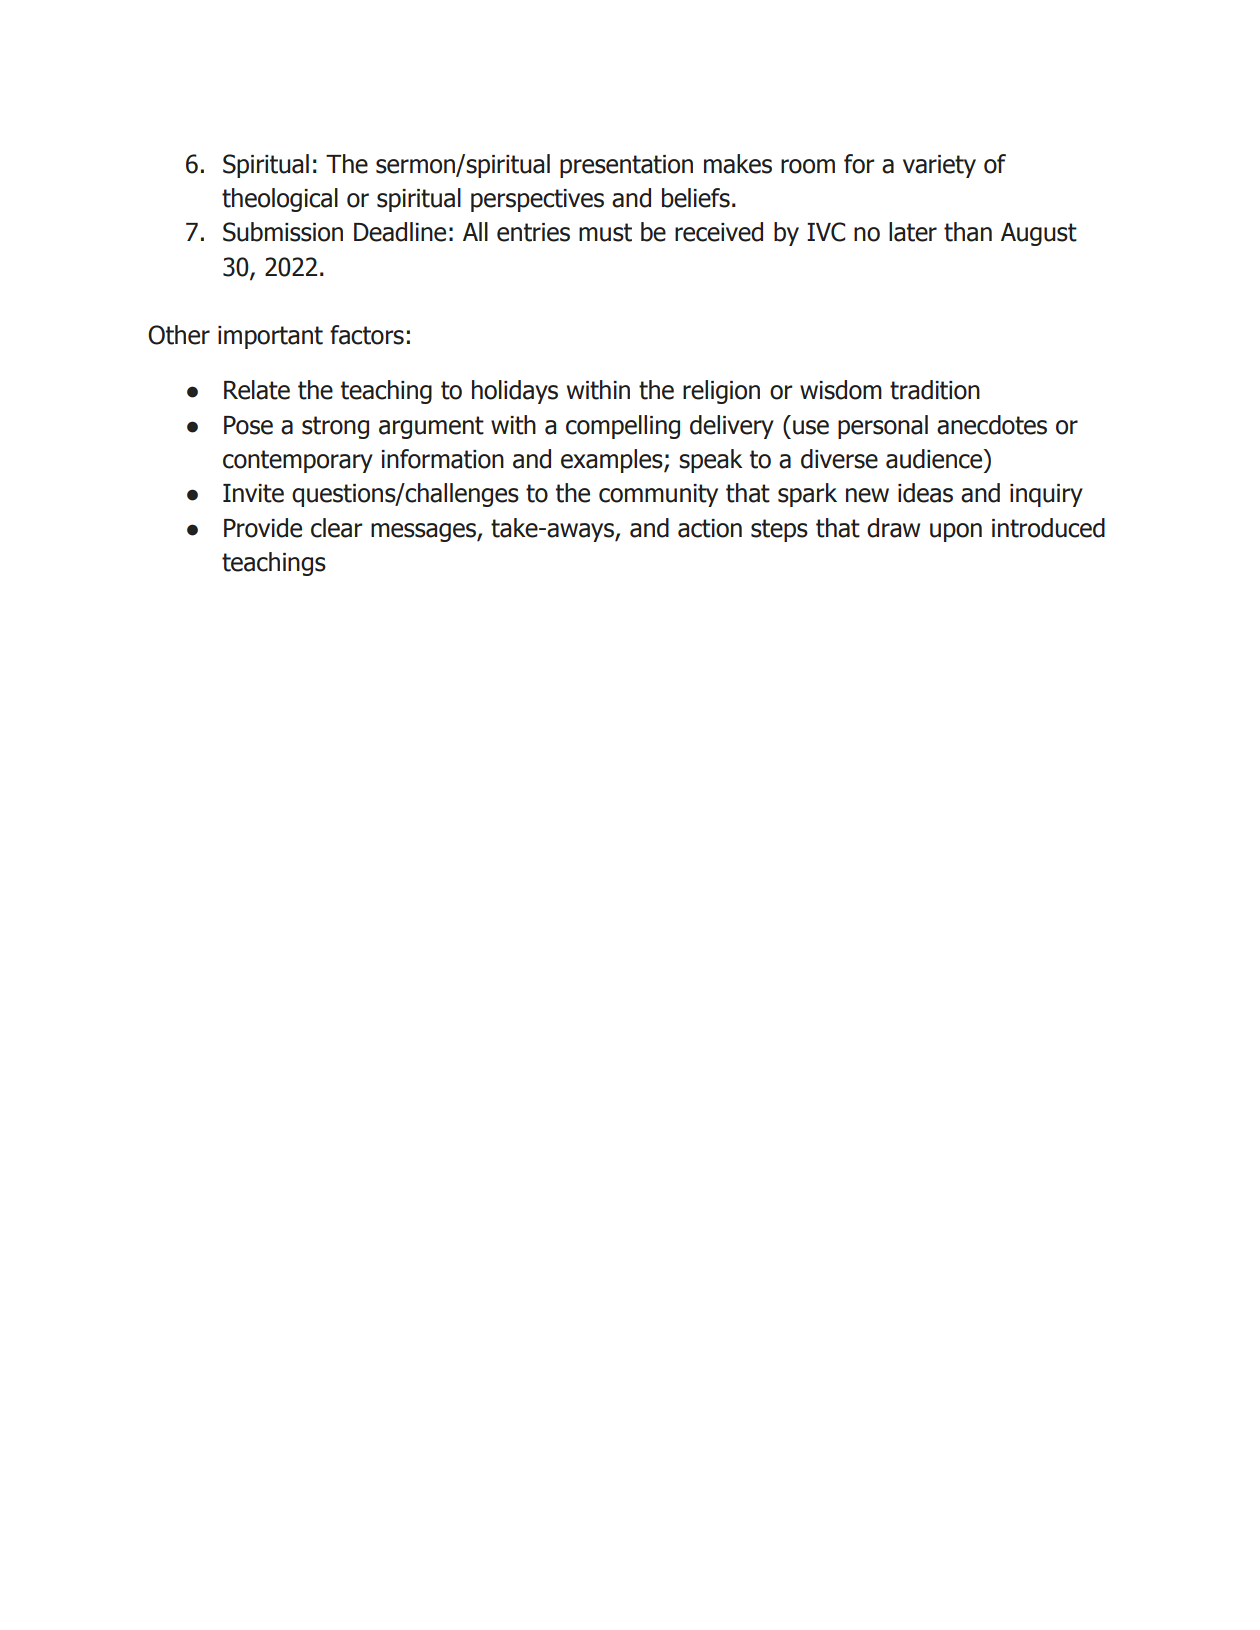 This screenshot has height=1630, width=1260. I want to click on compelling, so click(623, 427).
